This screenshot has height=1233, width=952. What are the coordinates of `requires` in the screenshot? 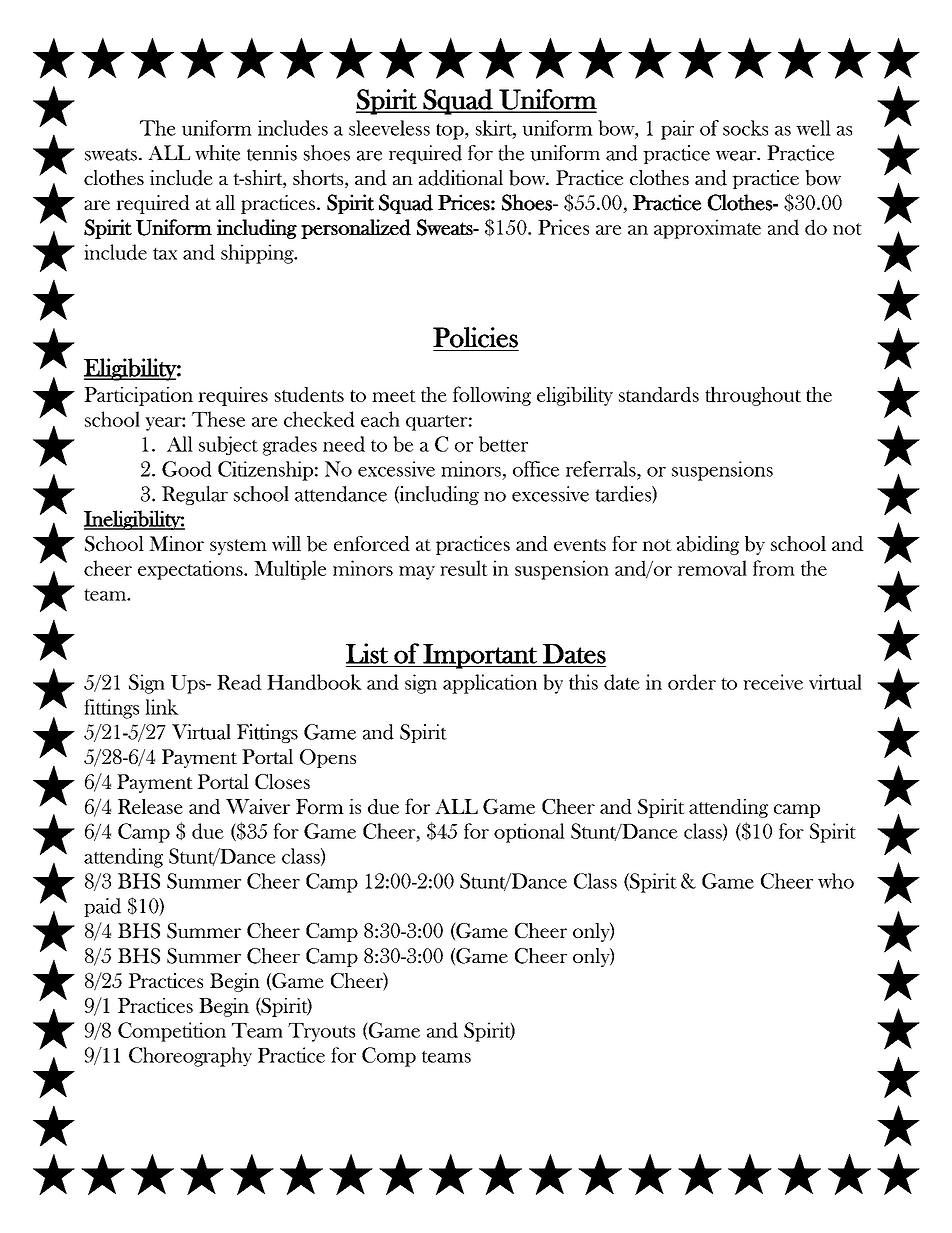 It's located at (233, 396).
